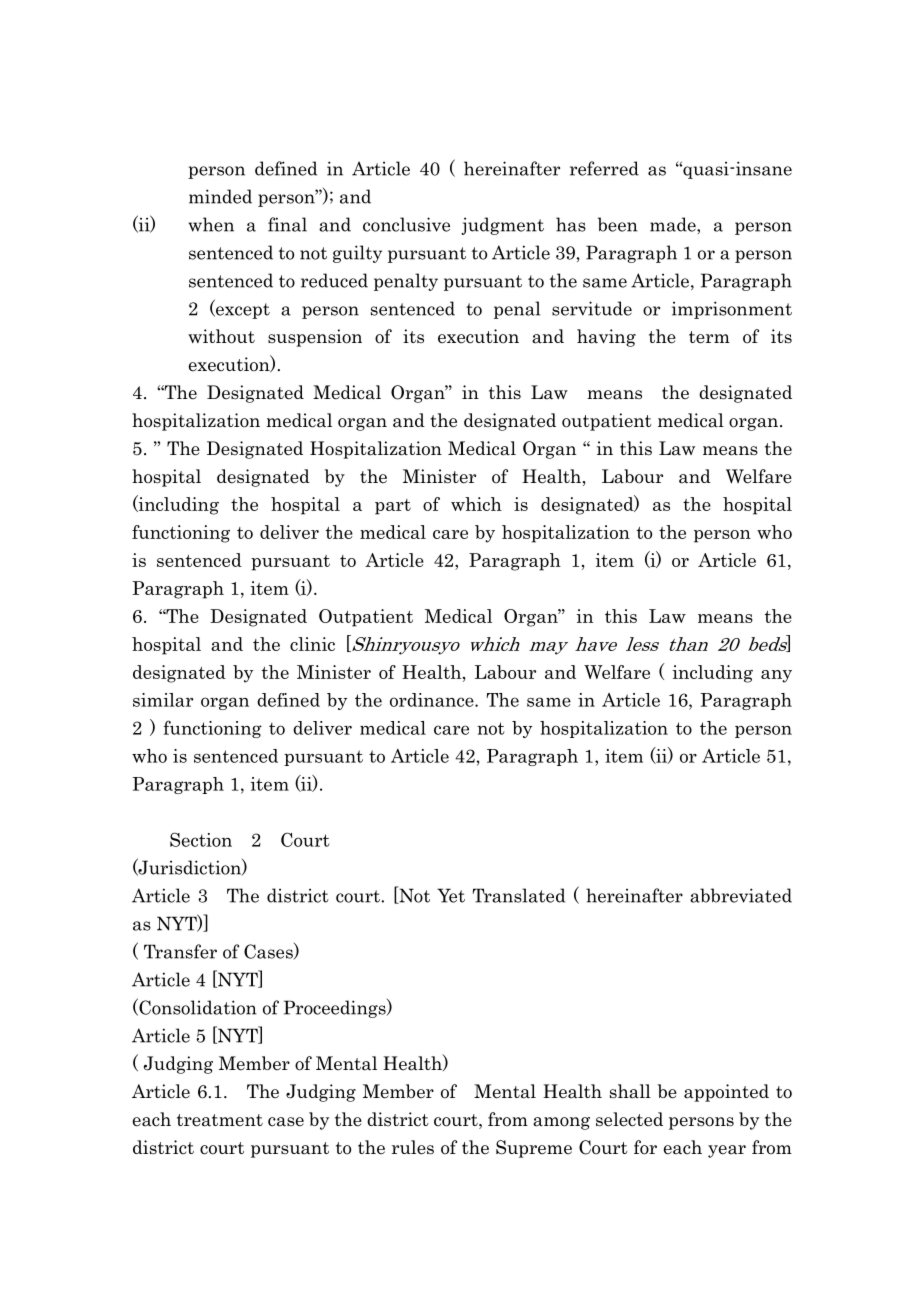 The width and height of the document is (924, 1308). I want to click on part, so click(393, 507).
